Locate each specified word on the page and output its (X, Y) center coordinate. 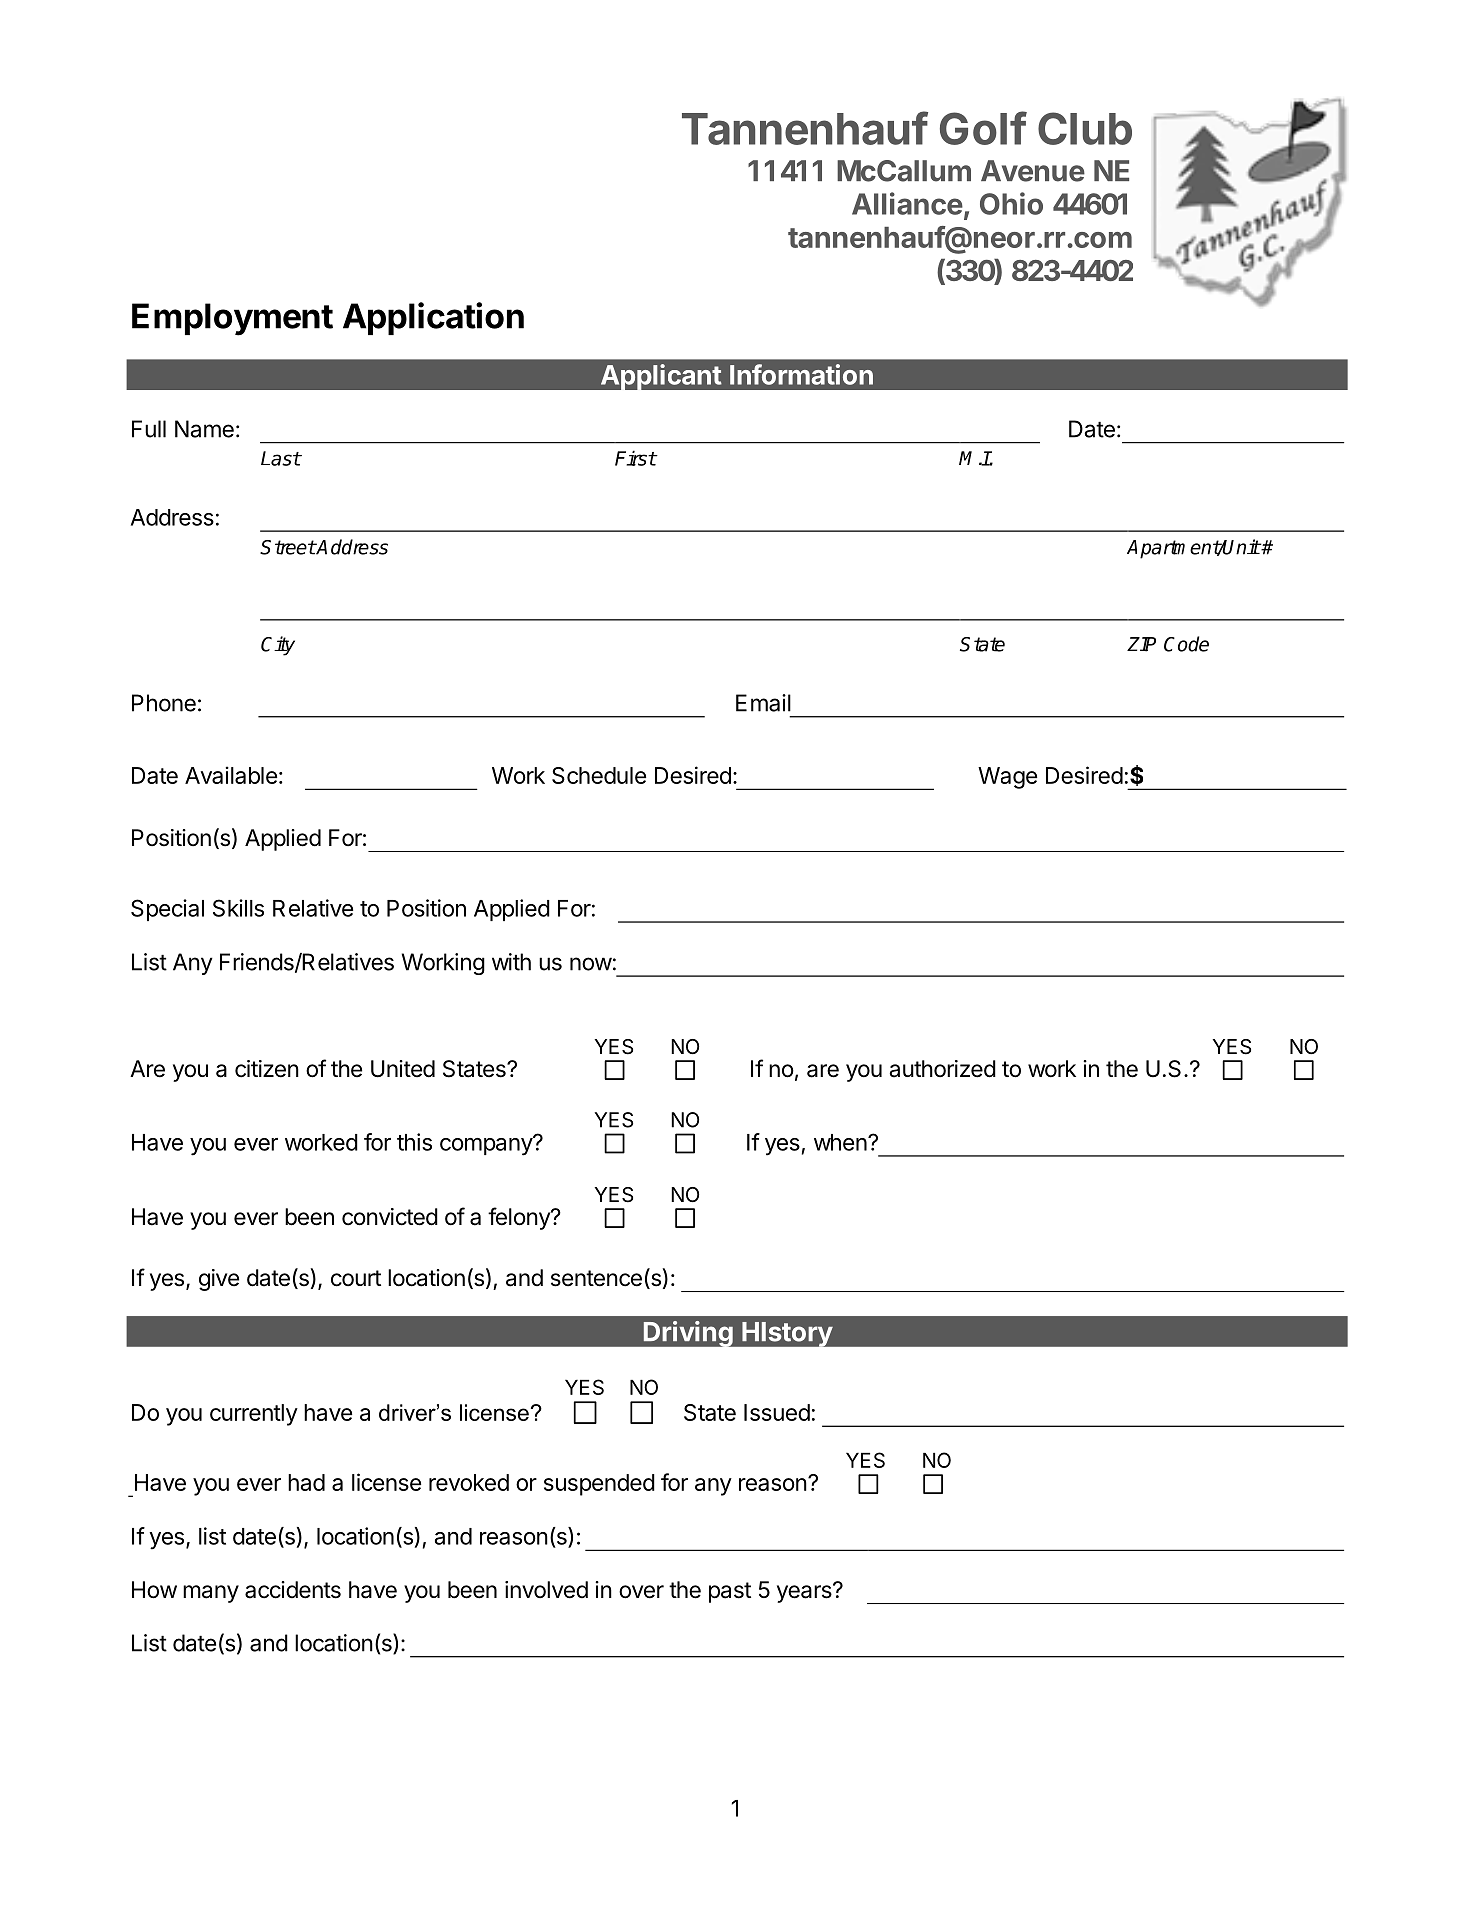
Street (288, 547)
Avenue (1033, 171)
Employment (232, 319)
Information (801, 374)
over (641, 1592)
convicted (390, 1217)
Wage (1007, 778)
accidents (293, 1590)
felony (520, 1218)
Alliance (907, 203)
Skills (238, 908)
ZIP (1141, 644)
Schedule (599, 775)
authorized (942, 1069)
